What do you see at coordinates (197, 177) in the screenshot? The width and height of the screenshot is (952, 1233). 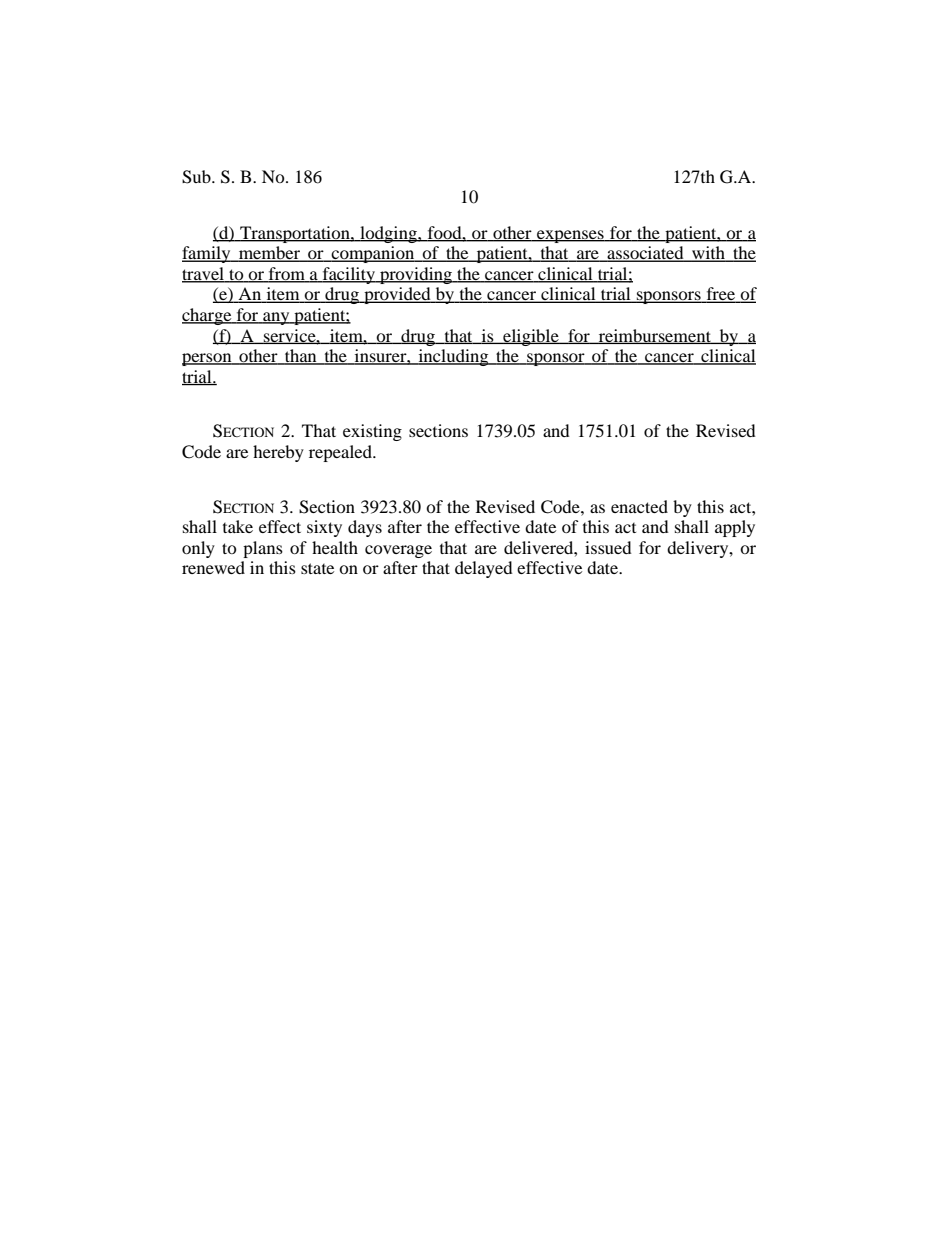 I see `Sub` at bounding box center [197, 177].
